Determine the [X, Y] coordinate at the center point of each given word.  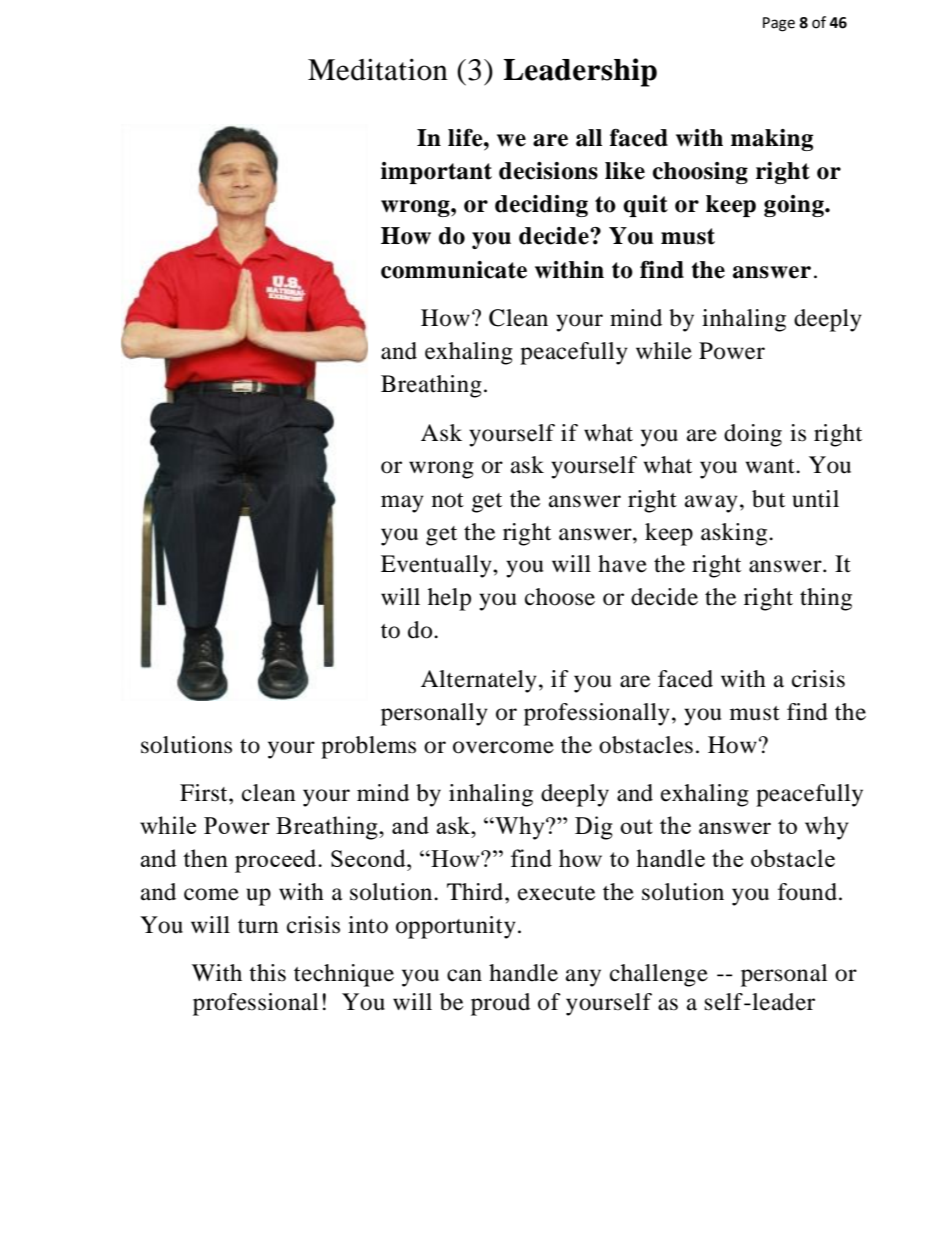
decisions [548, 171]
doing [753, 435]
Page [779, 24]
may [402, 504]
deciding [541, 206]
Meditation [378, 69]
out [636, 826]
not [448, 500]
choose [560, 597]
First [205, 793]
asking [735, 534]
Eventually [437, 566]
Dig [594, 828]
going [795, 206]
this [267, 973]
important [436, 173]
